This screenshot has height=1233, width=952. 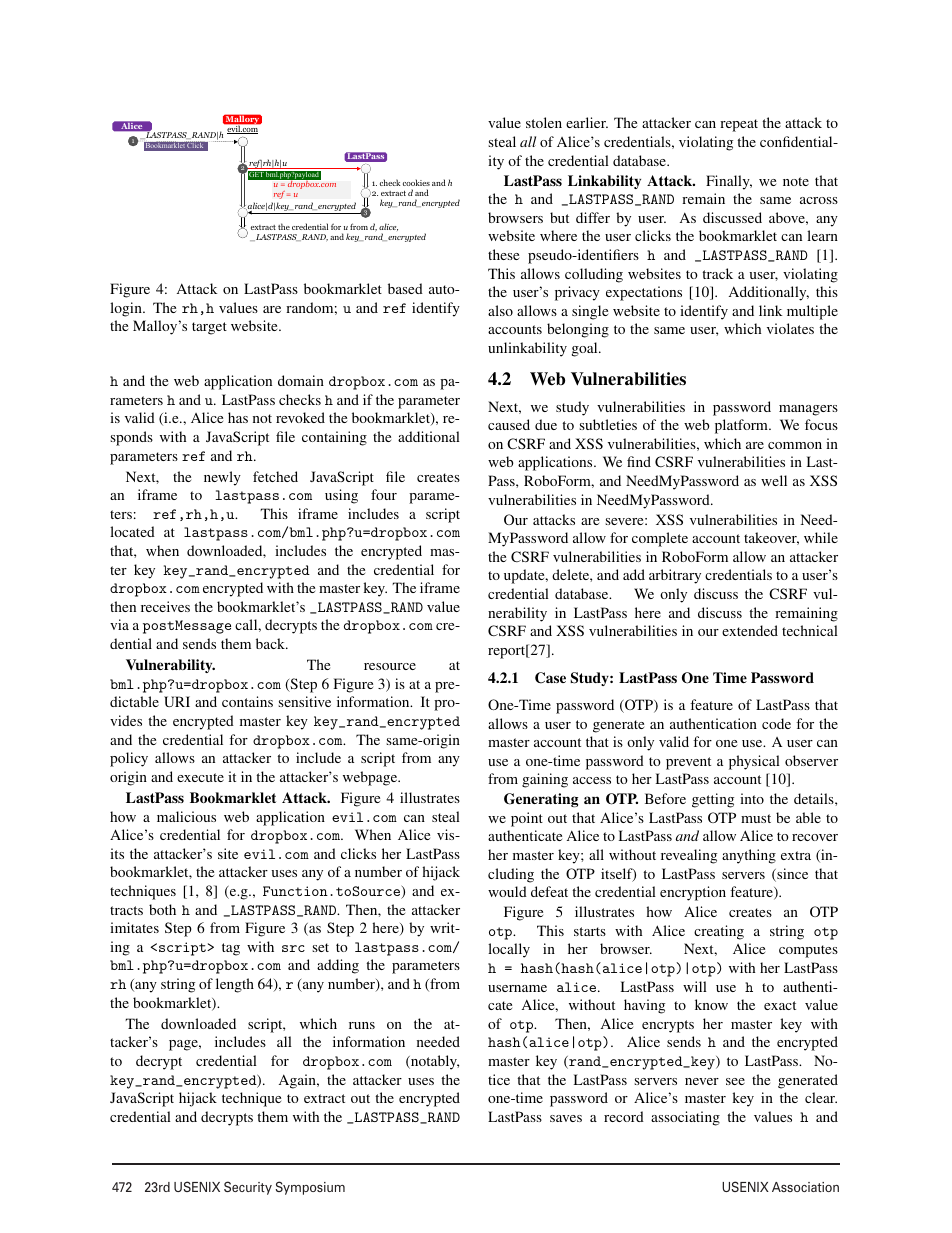 I want to click on repeat, so click(x=739, y=125).
